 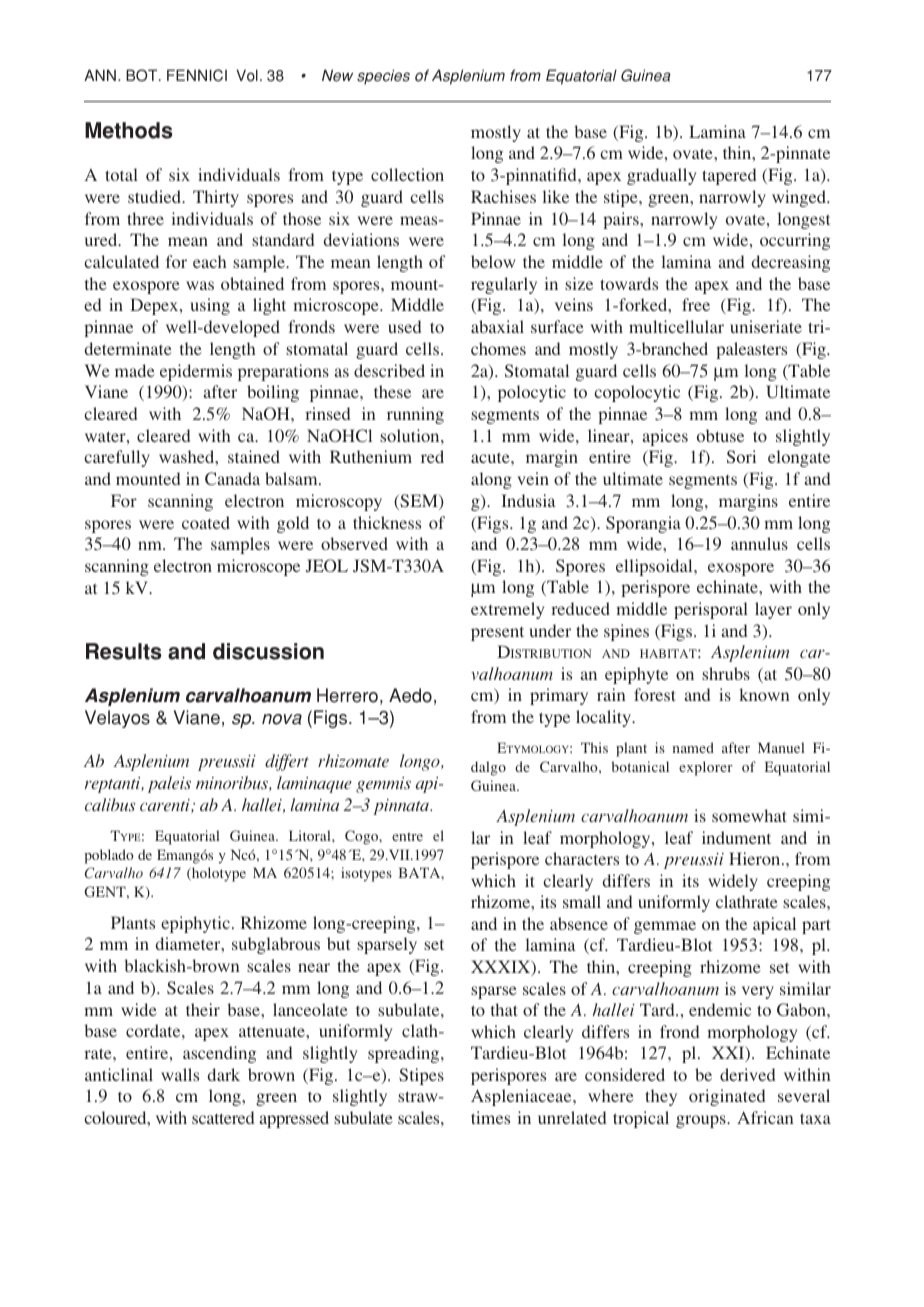 What do you see at coordinates (247, 75) in the screenshot?
I see `Vol` at bounding box center [247, 75].
